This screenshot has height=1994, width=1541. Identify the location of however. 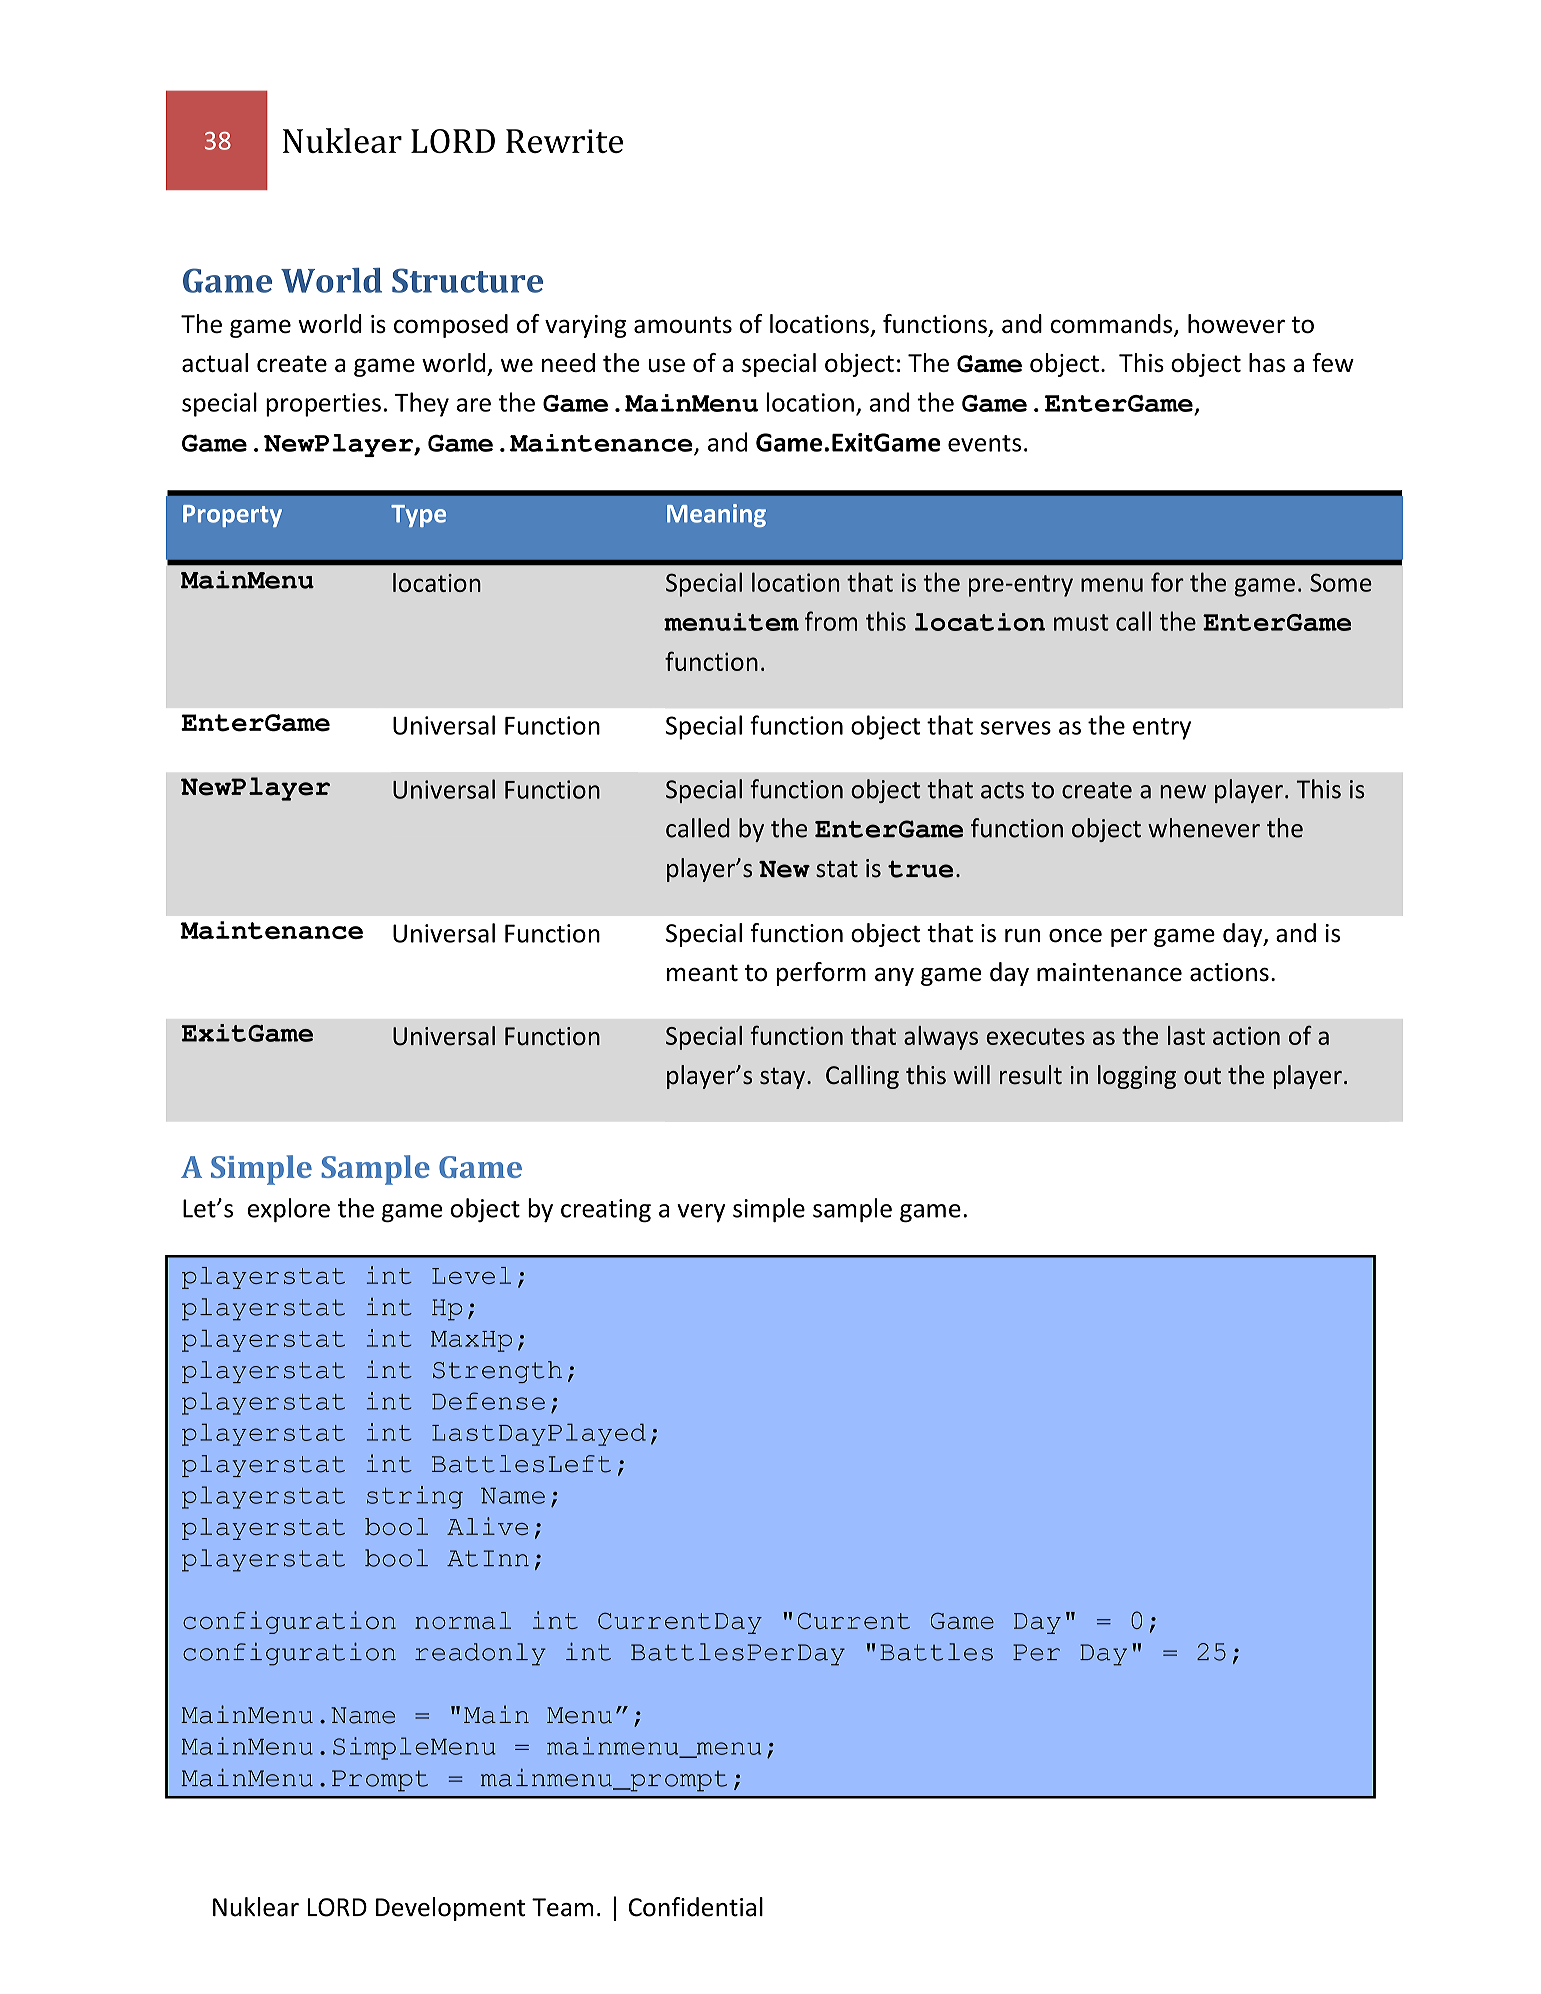
(1236, 323).
